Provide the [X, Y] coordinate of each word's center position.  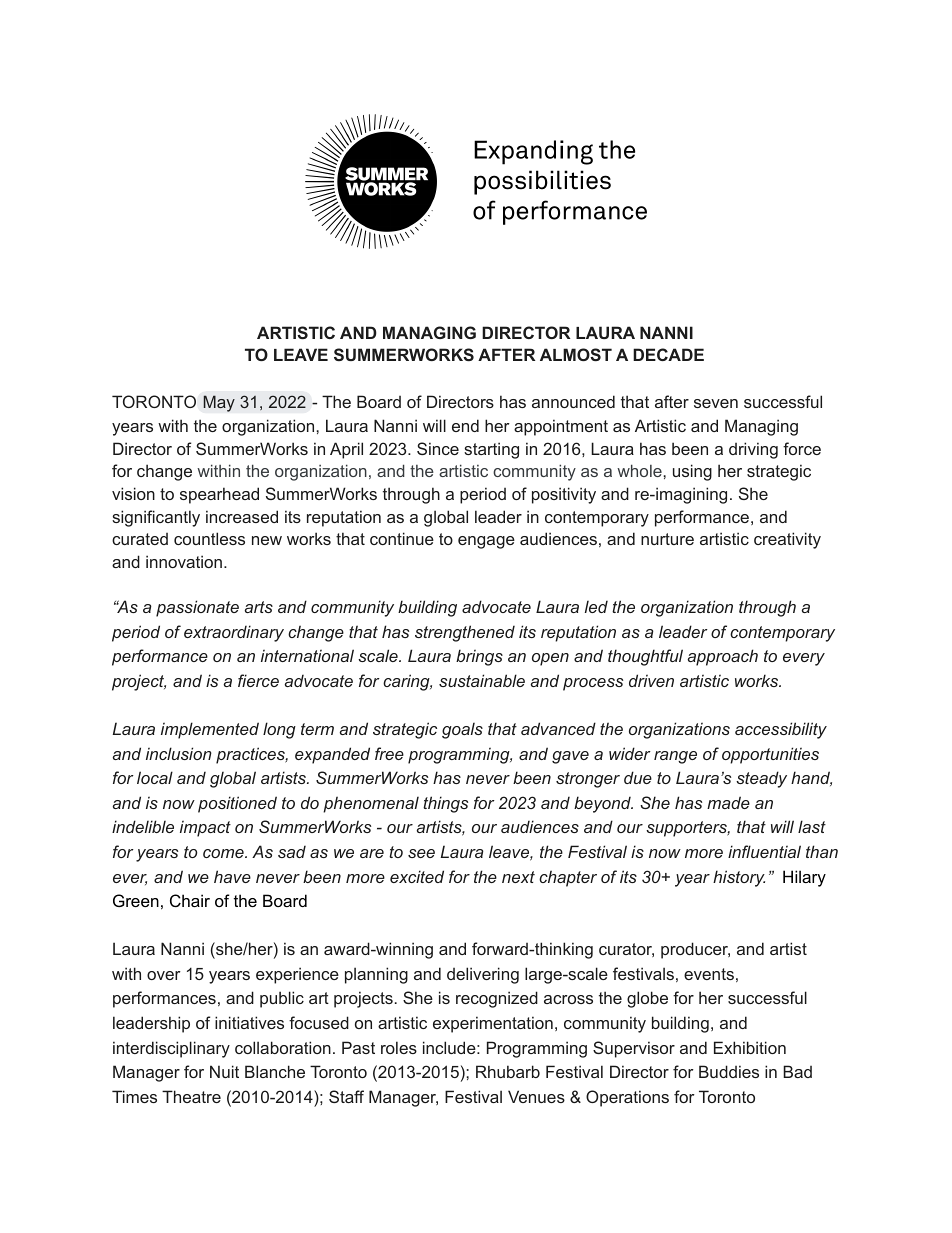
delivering [483, 975]
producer [695, 950]
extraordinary [234, 633]
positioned [237, 804]
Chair [190, 900]
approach [723, 657]
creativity [787, 540]
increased [242, 516]
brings [479, 657]
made [728, 802]
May [219, 403]
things [445, 804]
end [465, 425]
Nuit [224, 1071]
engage [486, 542]
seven [716, 403]
